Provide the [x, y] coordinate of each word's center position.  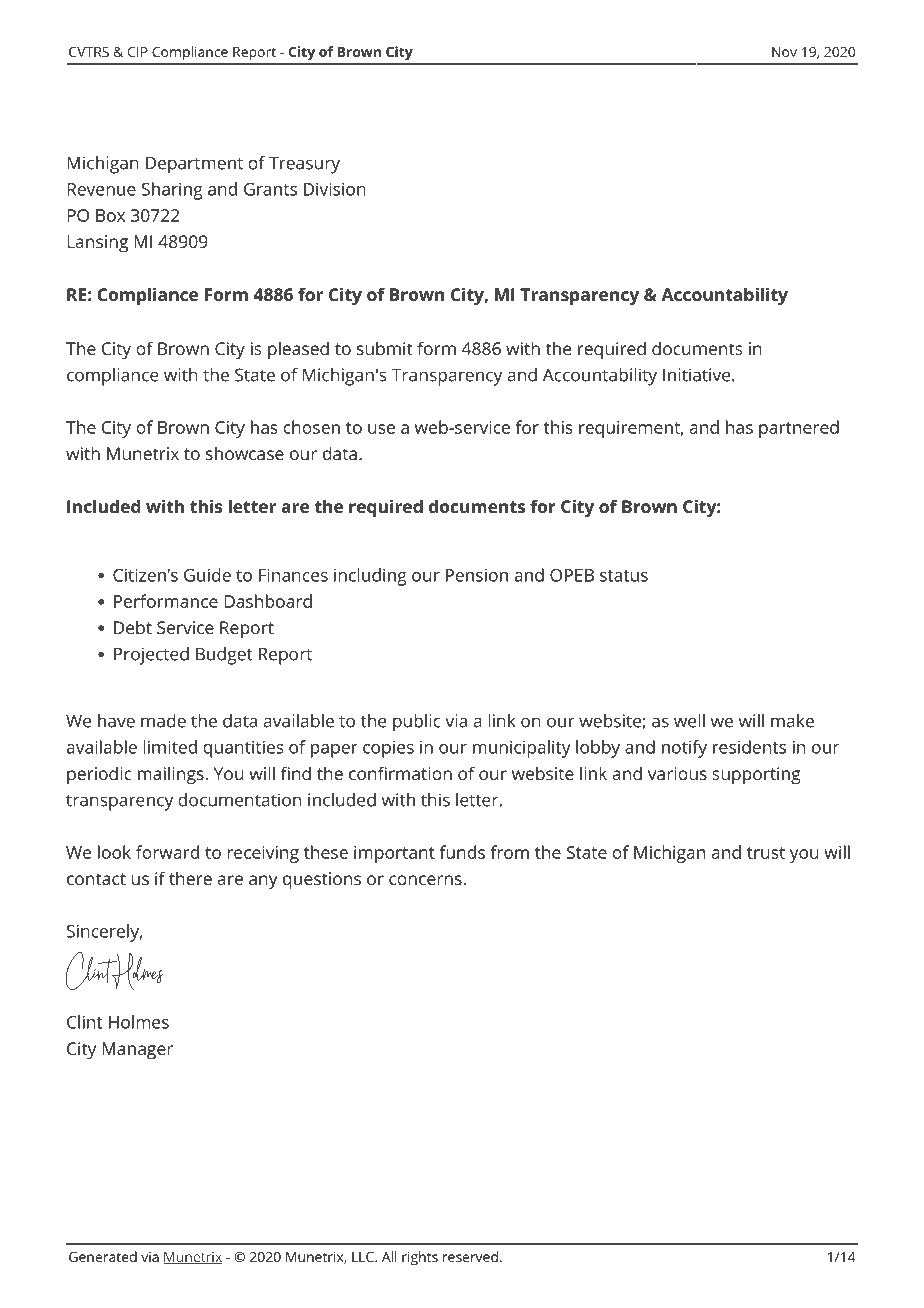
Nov [784, 52]
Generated [103, 1256]
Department [194, 165]
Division [335, 189]
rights [420, 1258]
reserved [470, 1256]
